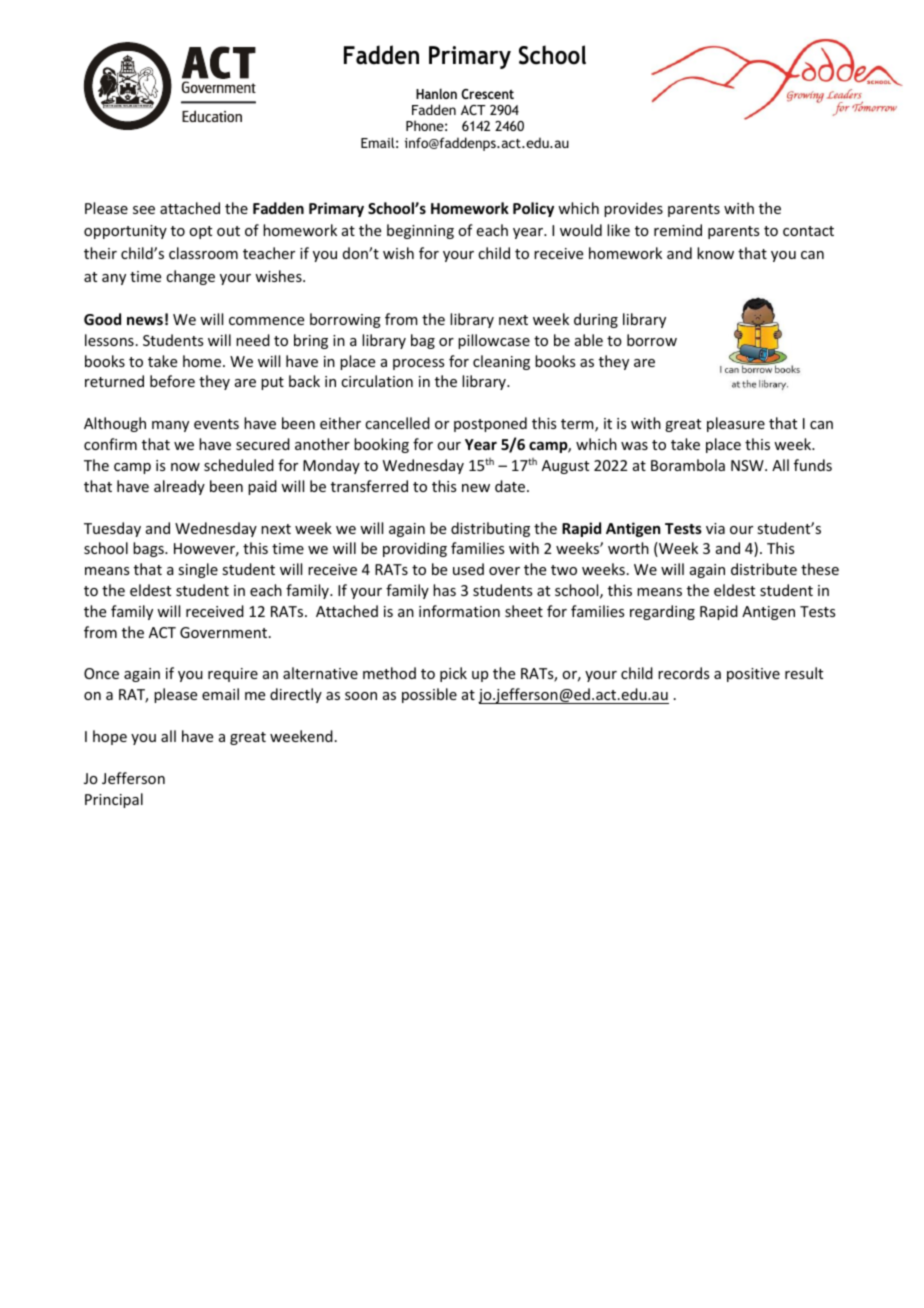  Describe the element at coordinates (490, 424) in the screenshot. I see `postponed` at that location.
